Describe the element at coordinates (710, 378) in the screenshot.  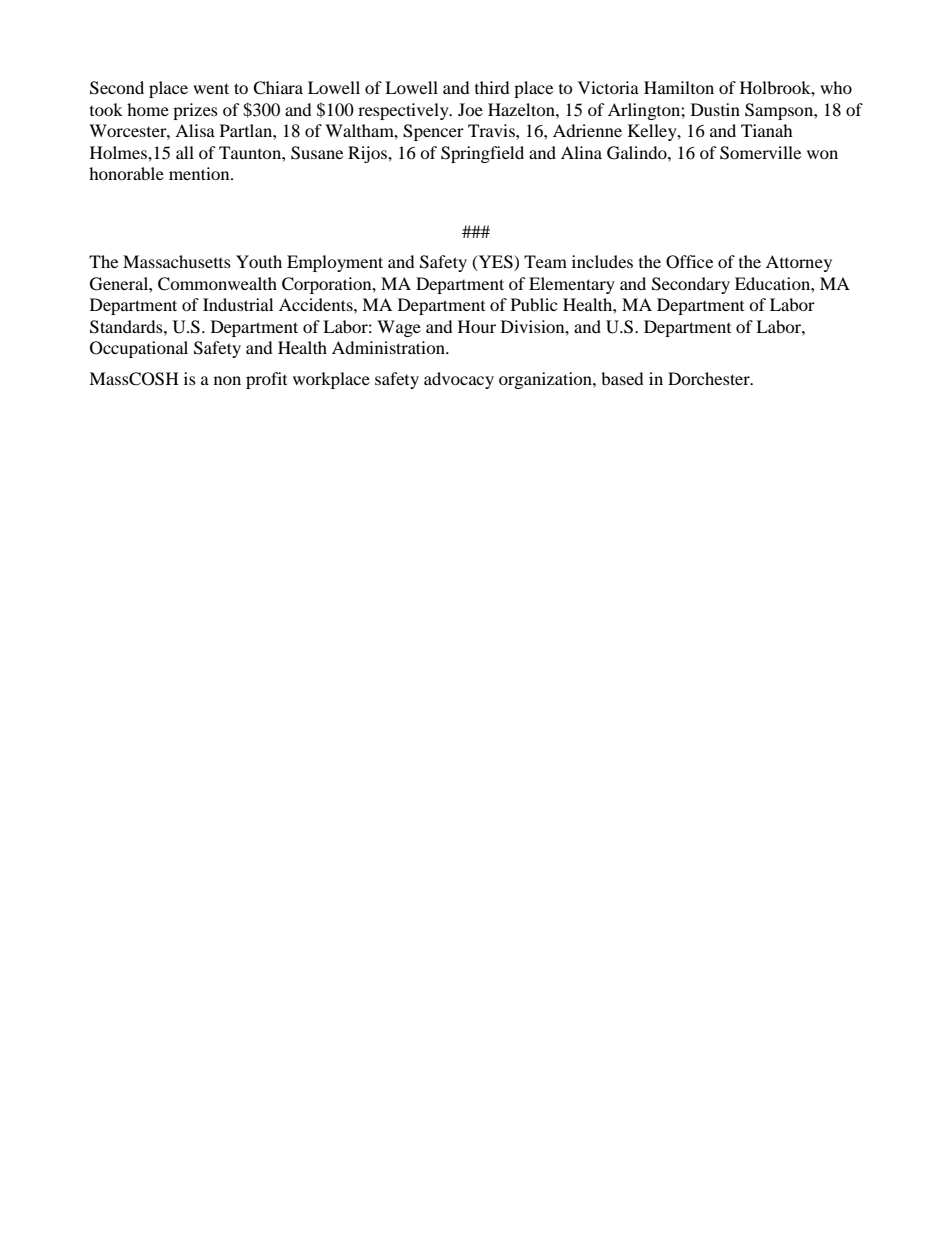
I see `Dorchester` at that location.
